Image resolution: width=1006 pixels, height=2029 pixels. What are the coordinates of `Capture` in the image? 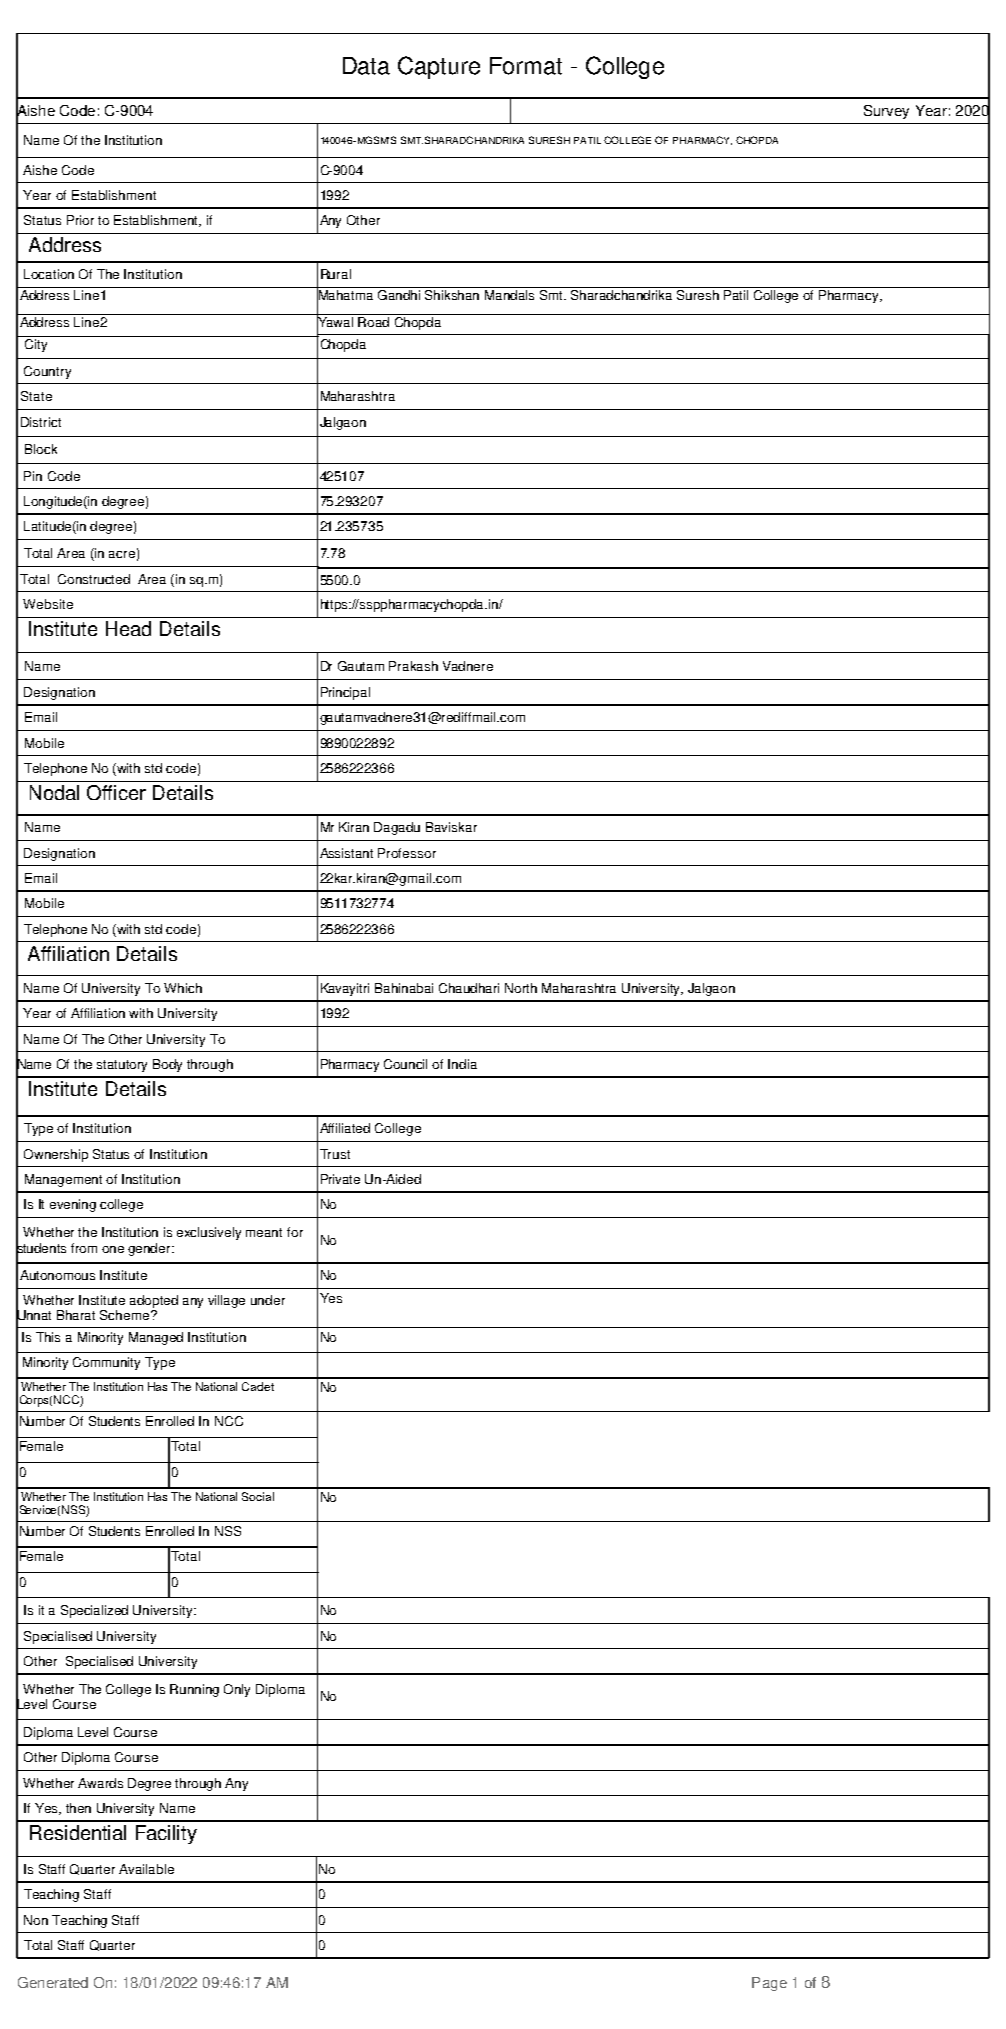 It's located at (439, 67).
